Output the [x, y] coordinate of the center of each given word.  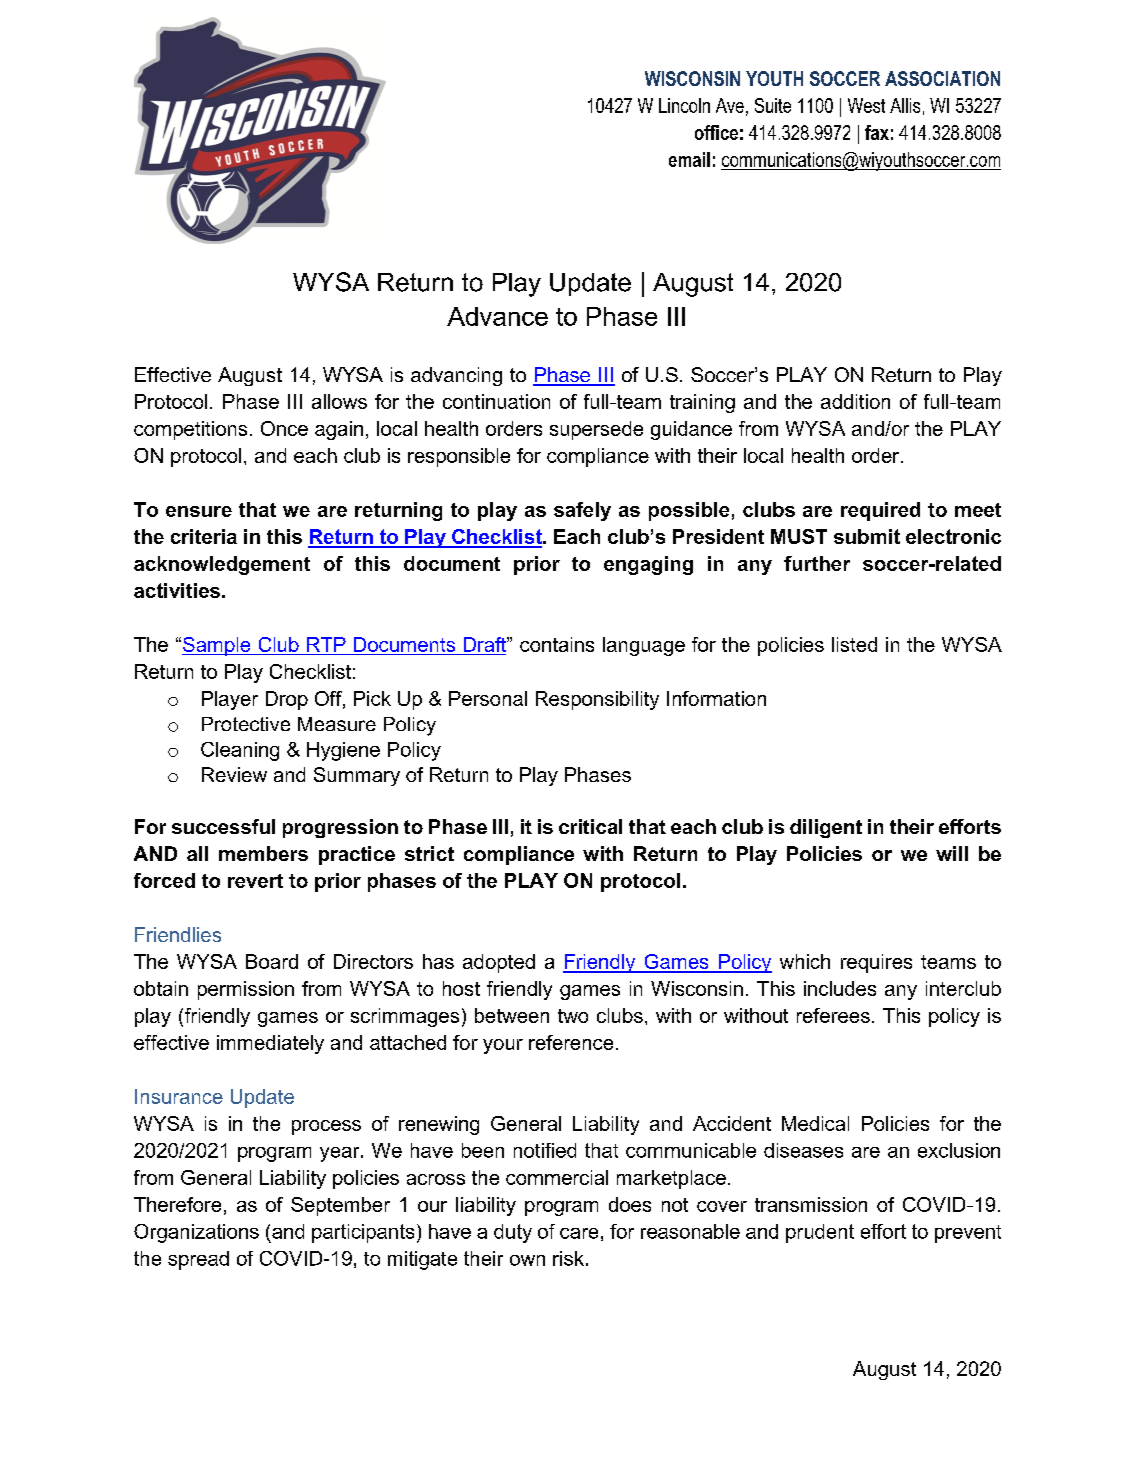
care [579, 1233]
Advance [497, 316]
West [866, 105]
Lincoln [684, 105]
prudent [820, 1233]
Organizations [196, 1233]
